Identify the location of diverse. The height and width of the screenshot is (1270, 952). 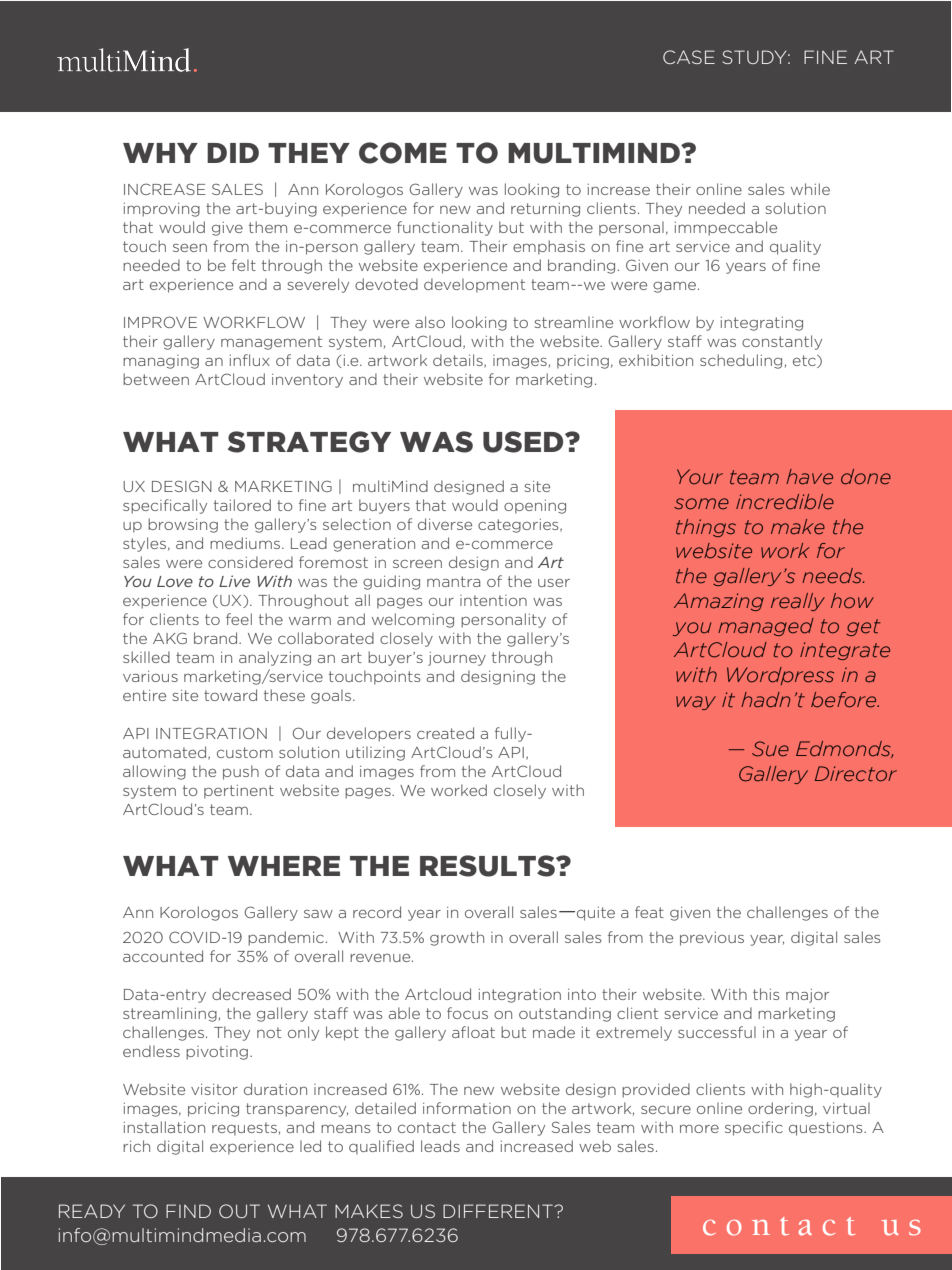
(445, 524).
